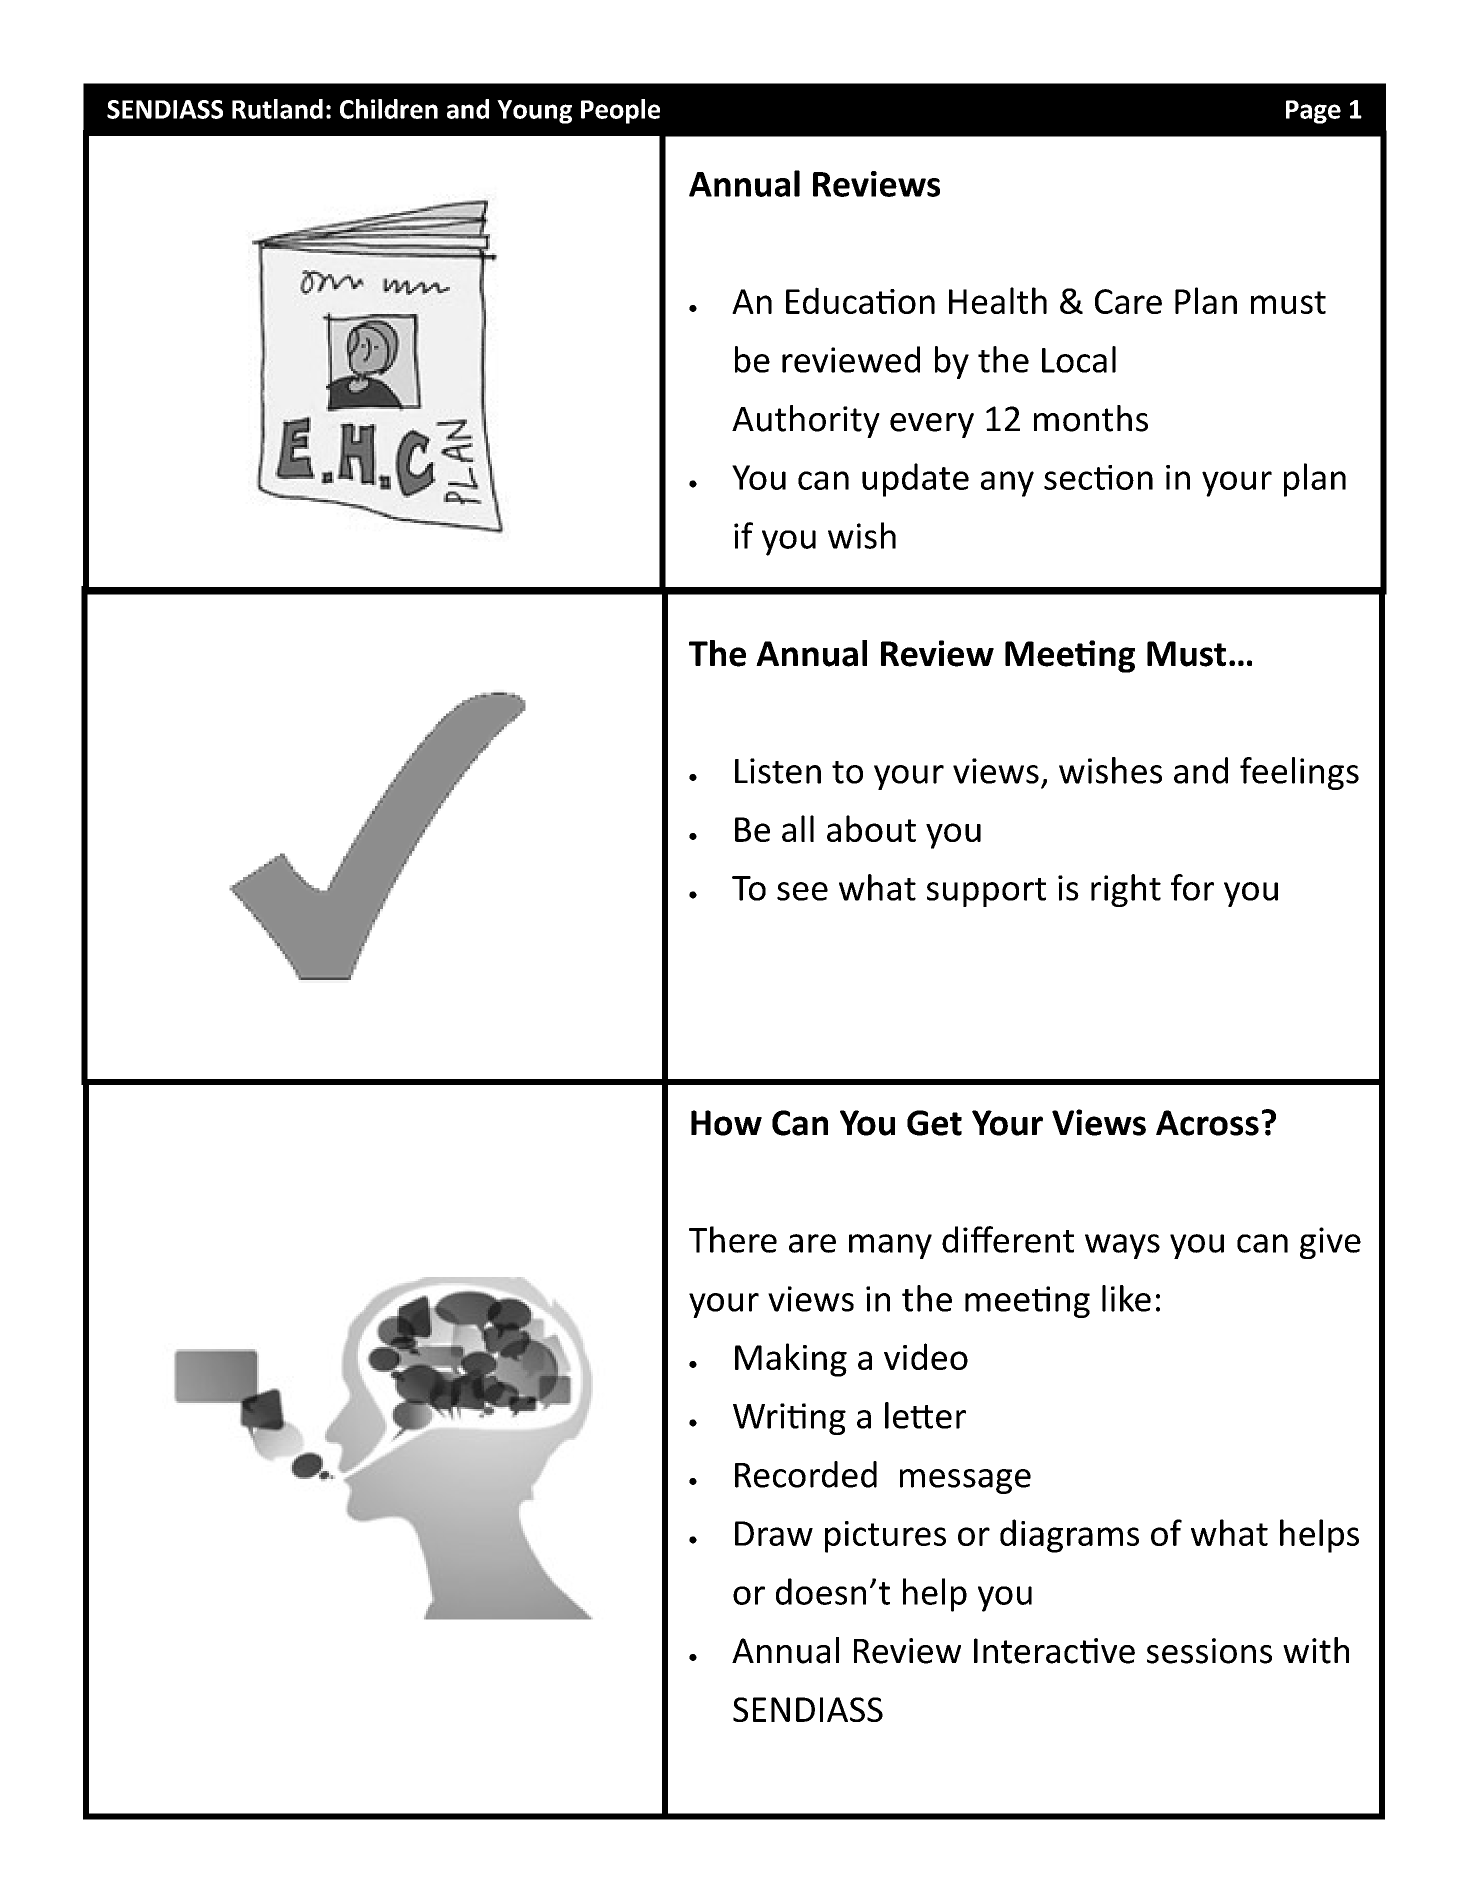 The image size is (1470, 1903). Describe the element at coordinates (1313, 112) in the screenshot. I see `Page` at that location.
